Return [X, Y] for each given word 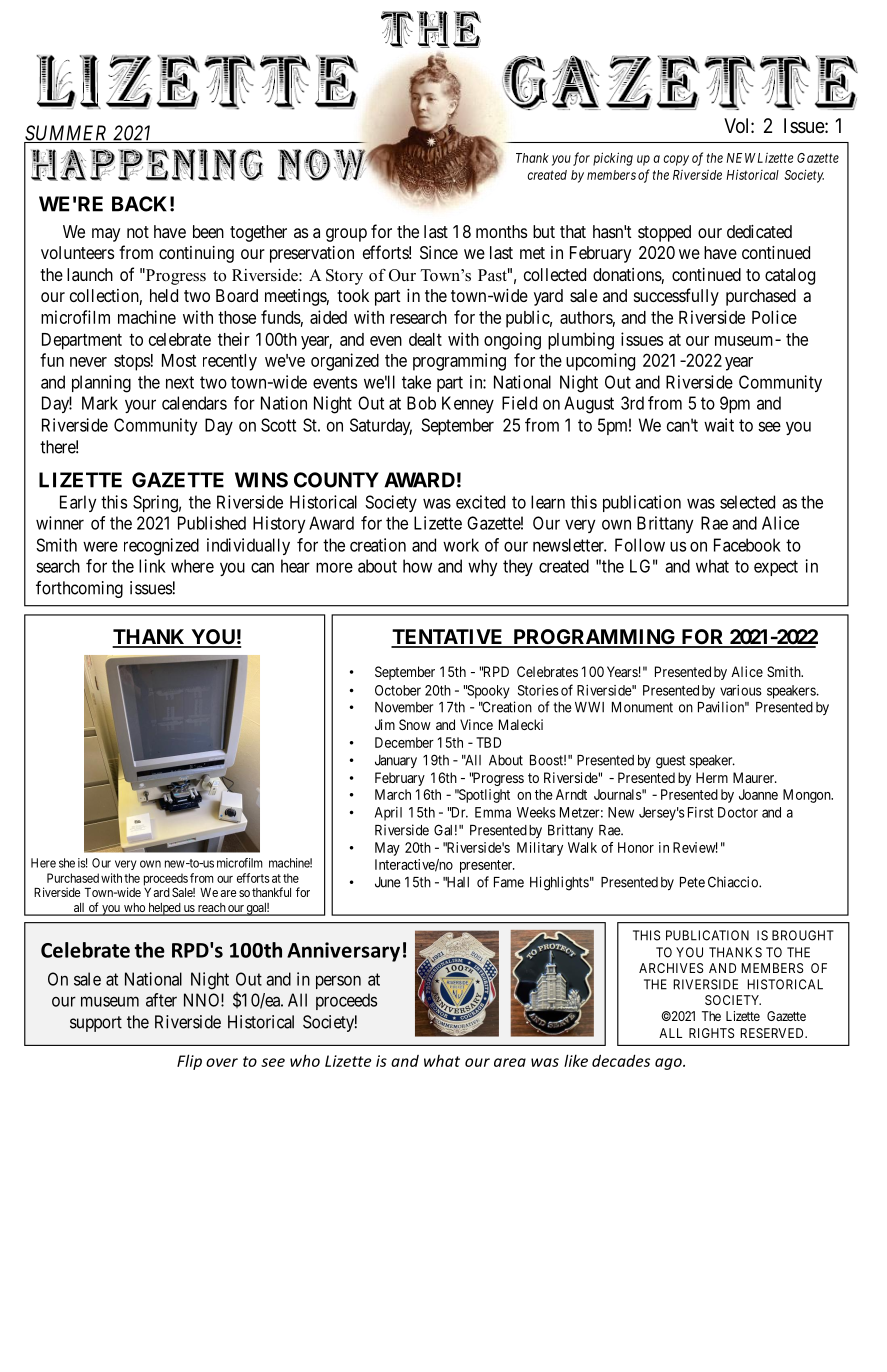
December [404, 742]
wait [719, 425]
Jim [385, 724]
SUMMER [67, 134]
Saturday [381, 426]
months [501, 231]
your [140, 406]
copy [676, 160]
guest [671, 762]
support [96, 1024]
